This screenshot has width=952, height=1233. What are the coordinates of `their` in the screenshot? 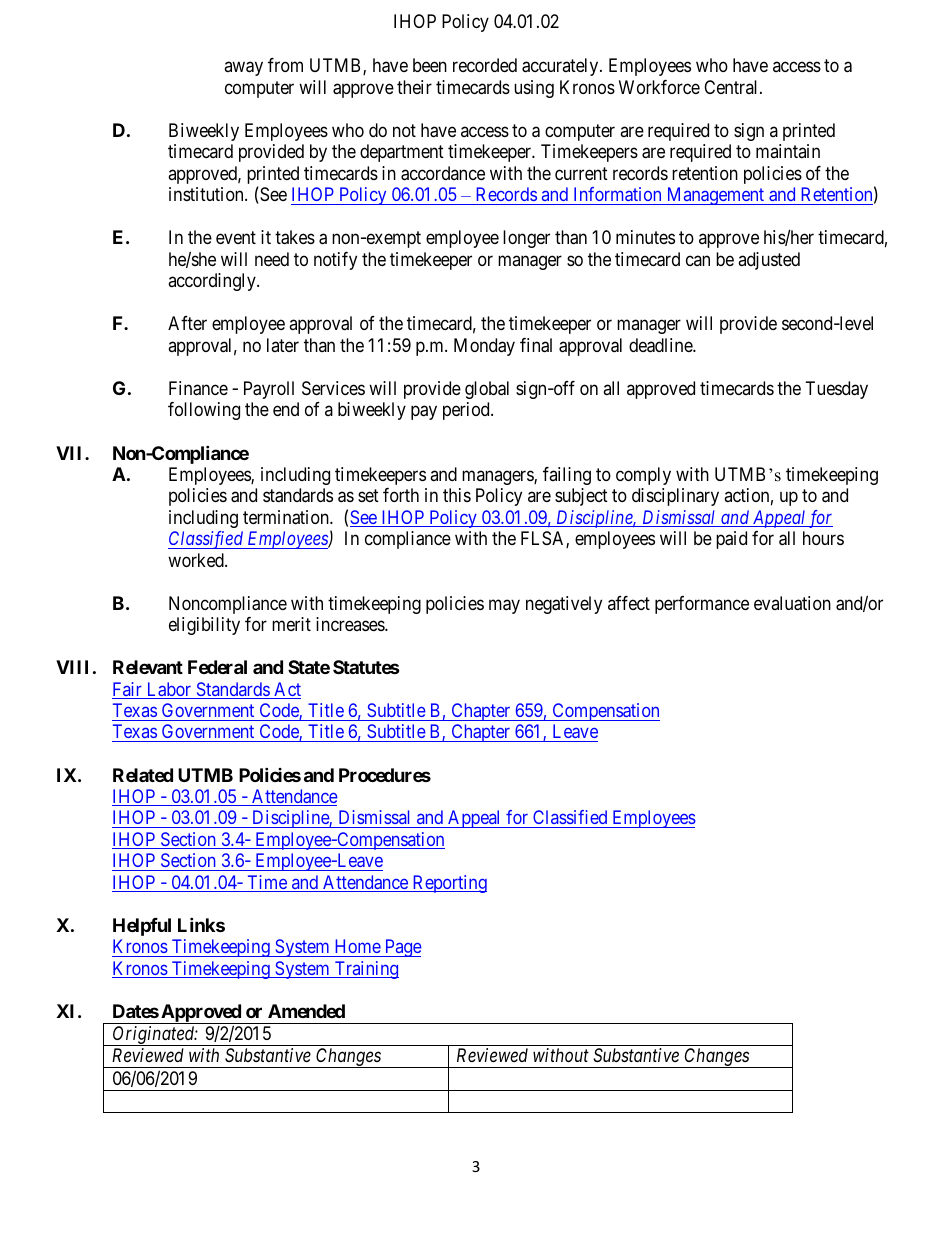 It's located at (414, 87).
